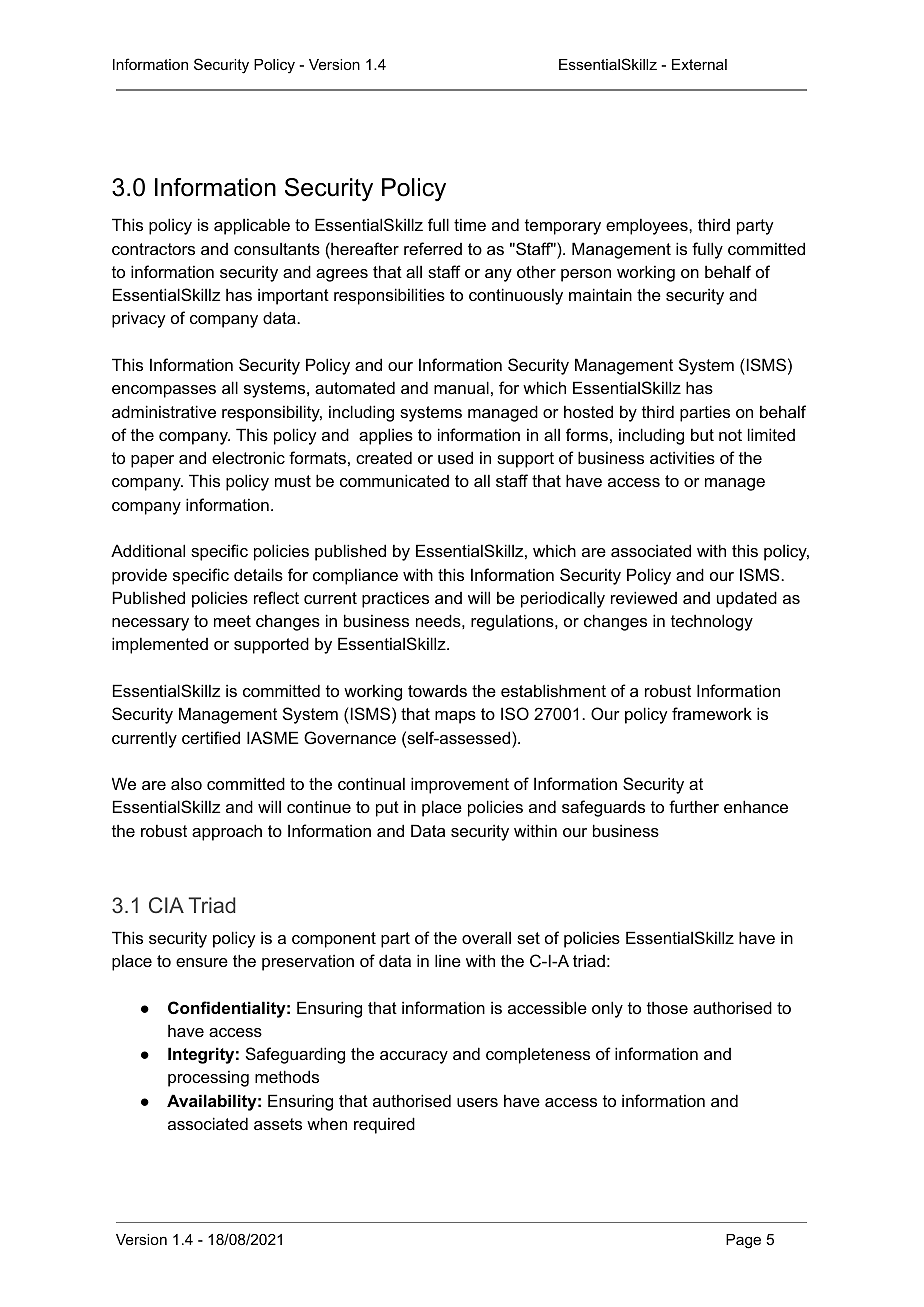 This screenshot has width=924, height=1307. I want to click on overall, so click(486, 937).
